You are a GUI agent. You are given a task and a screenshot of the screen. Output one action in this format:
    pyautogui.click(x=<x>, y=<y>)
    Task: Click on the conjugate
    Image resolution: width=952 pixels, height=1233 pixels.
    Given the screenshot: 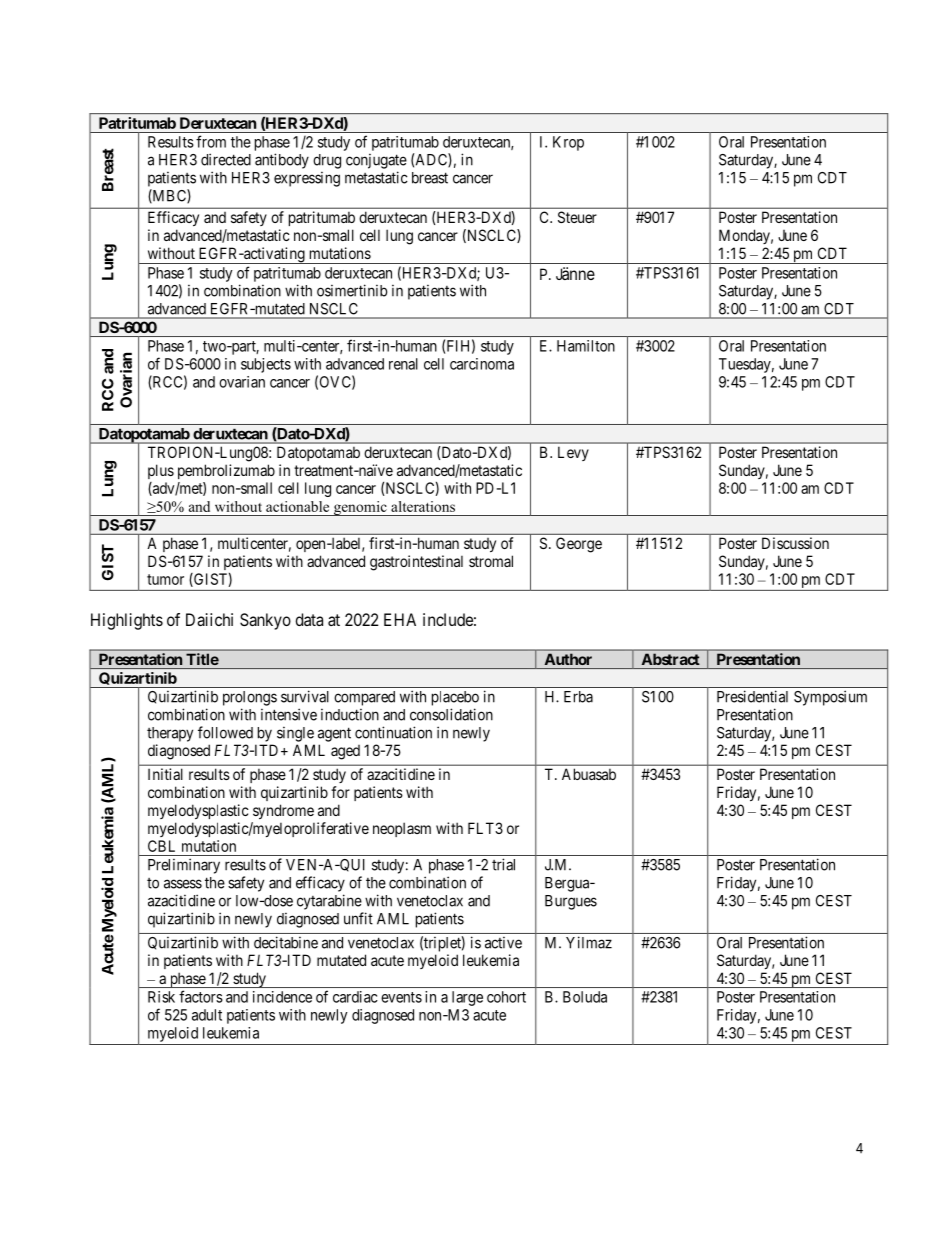 What is the action you would take?
    pyautogui.click(x=376, y=161)
